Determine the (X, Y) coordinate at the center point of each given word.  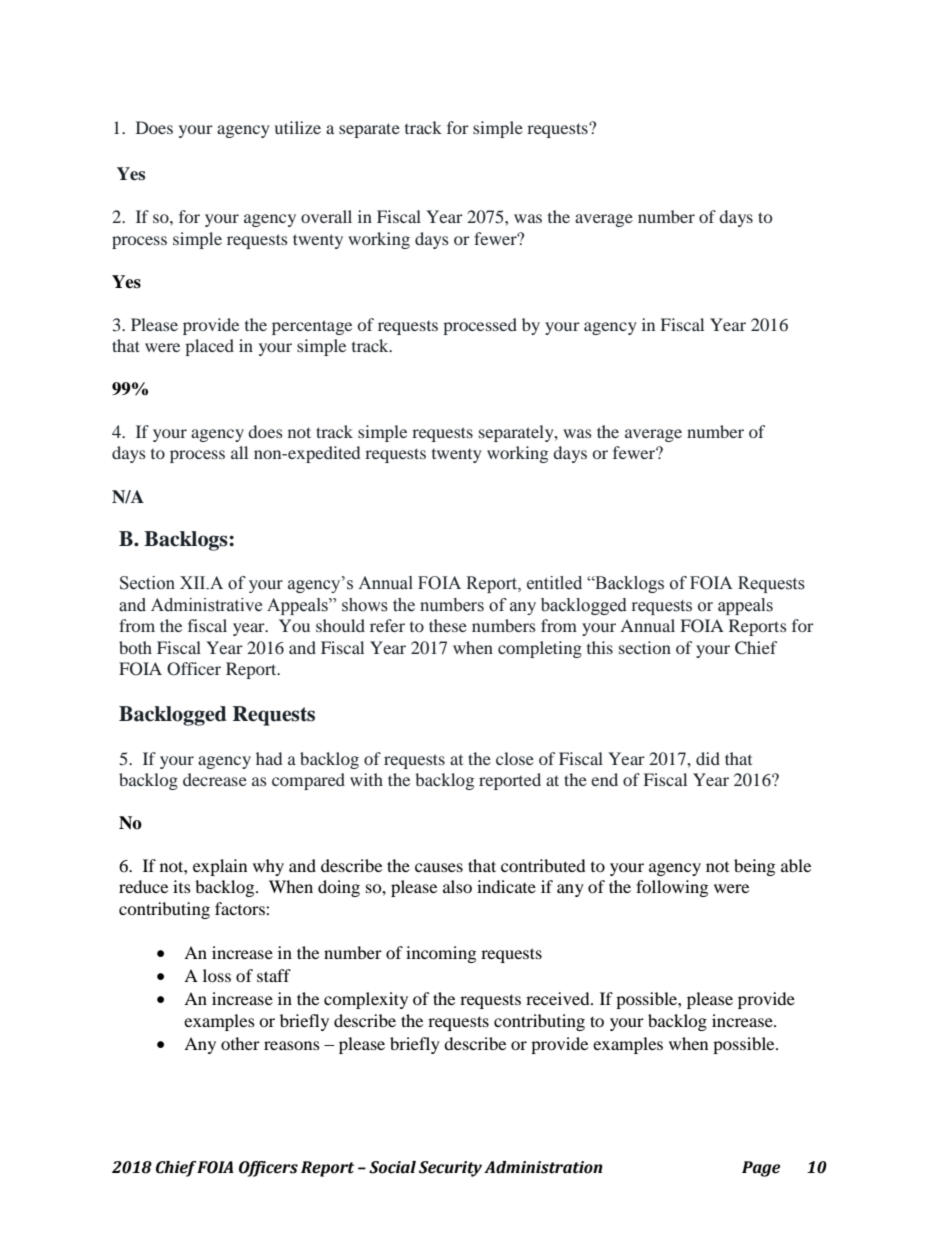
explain (220, 867)
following (672, 888)
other (240, 1043)
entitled (554, 583)
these (448, 625)
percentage (312, 327)
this (600, 647)
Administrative (206, 605)
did (708, 758)
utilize (298, 127)
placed (209, 347)
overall (326, 216)
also (457, 886)
